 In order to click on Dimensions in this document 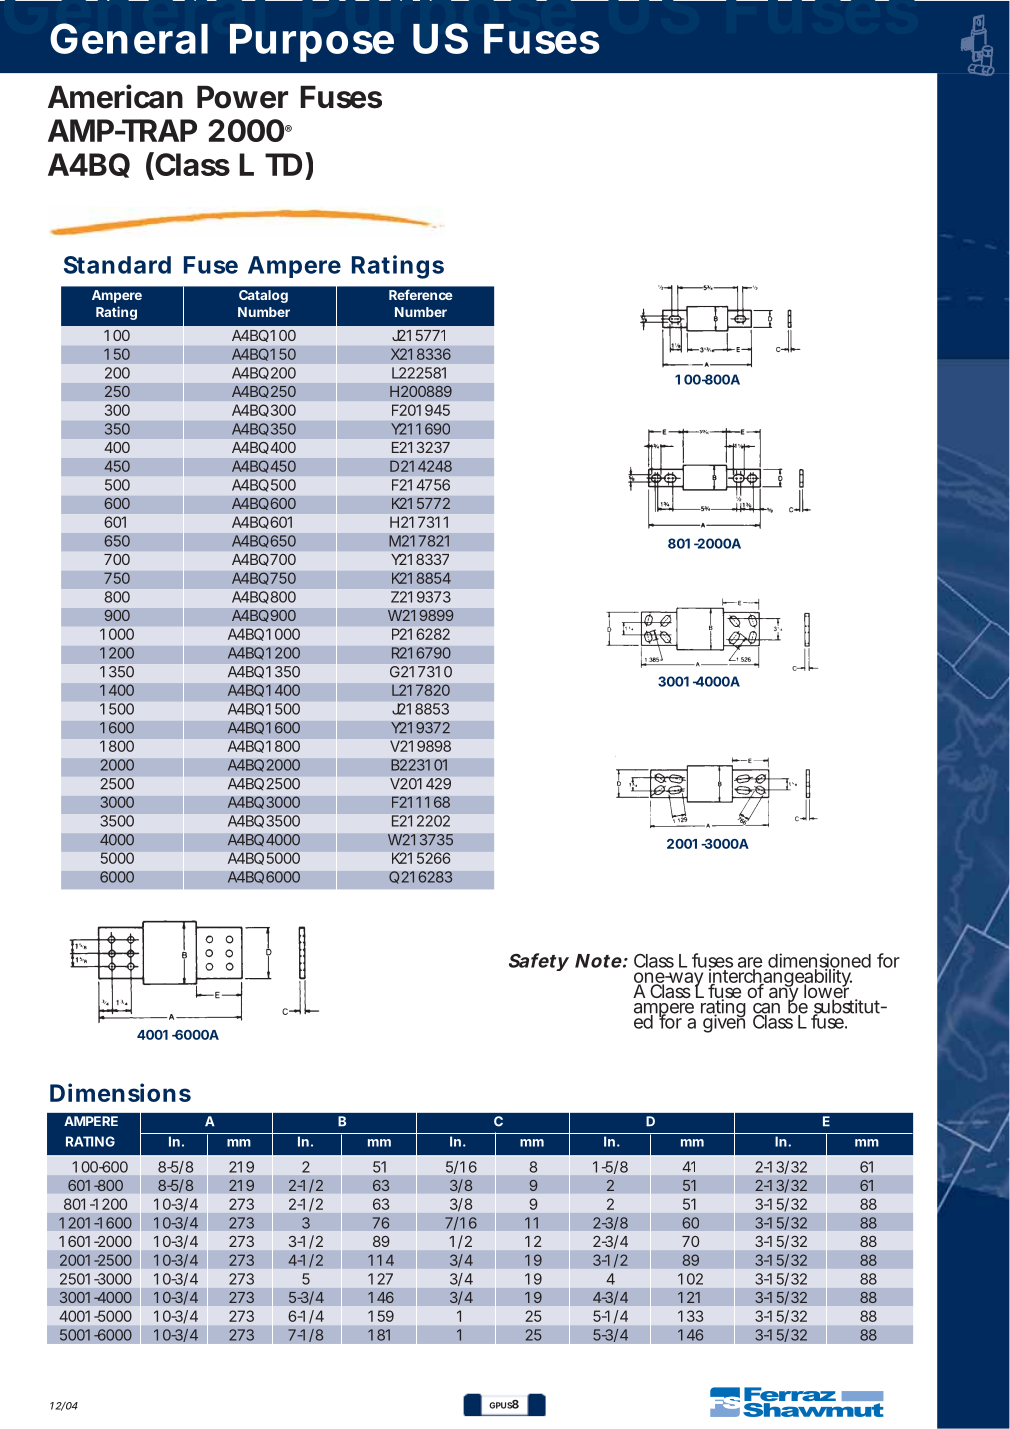, I will do `click(120, 1092)`.
